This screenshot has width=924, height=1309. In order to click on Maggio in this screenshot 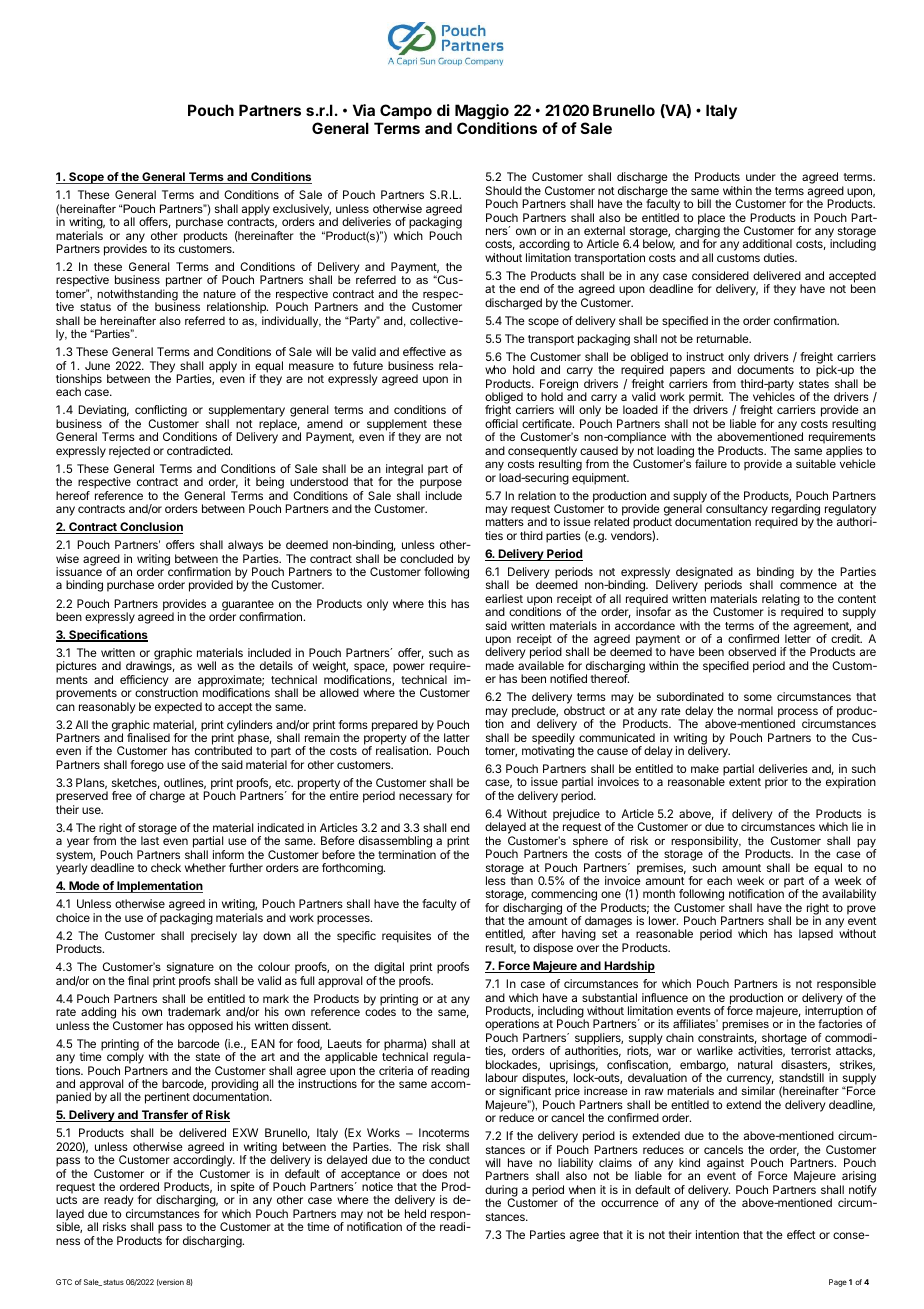, I will do `click(482, 112)`.
